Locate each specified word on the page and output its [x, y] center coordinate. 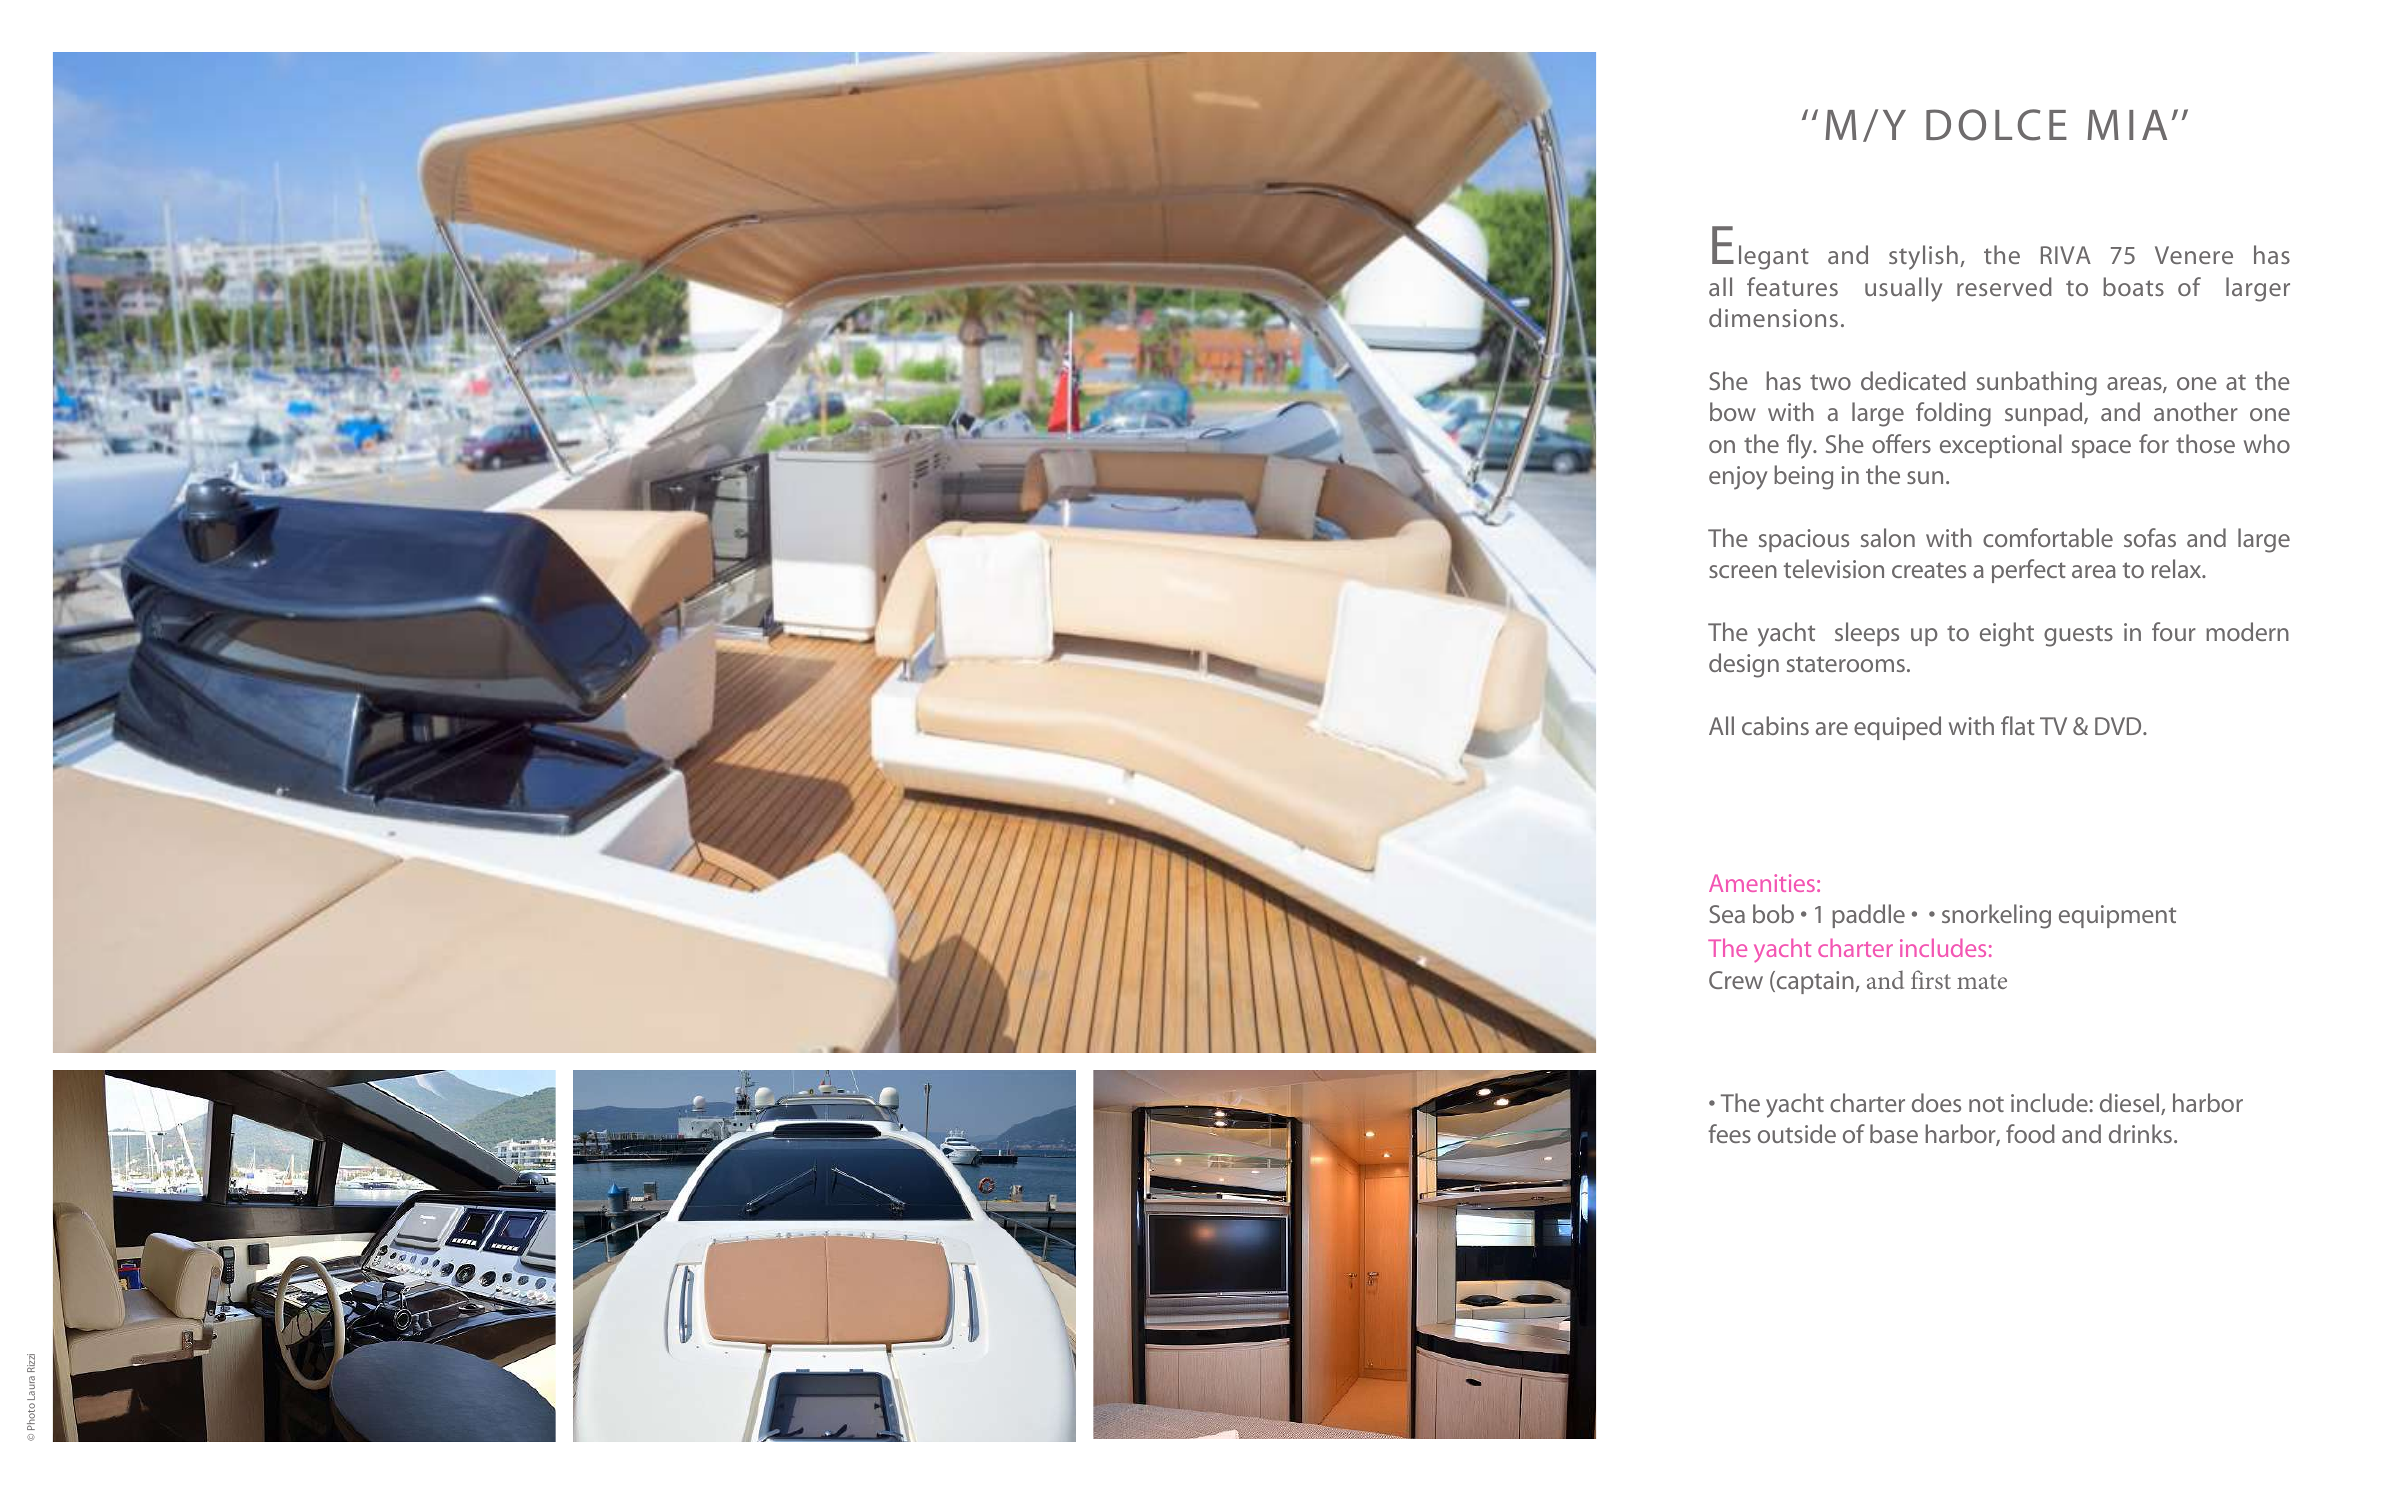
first [1931, 979]
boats [2133, 286]
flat [2018, 725]
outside [1797, 1133]
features [1792, 286]
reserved [2004, 286]
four [2174, 631]
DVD [2119, 726]
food [2030, 1133]
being [1803, 477]
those [2205, 443]
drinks [2140, 1133]
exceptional [2001, 446]
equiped [1897, 728]
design [1744, 665]
